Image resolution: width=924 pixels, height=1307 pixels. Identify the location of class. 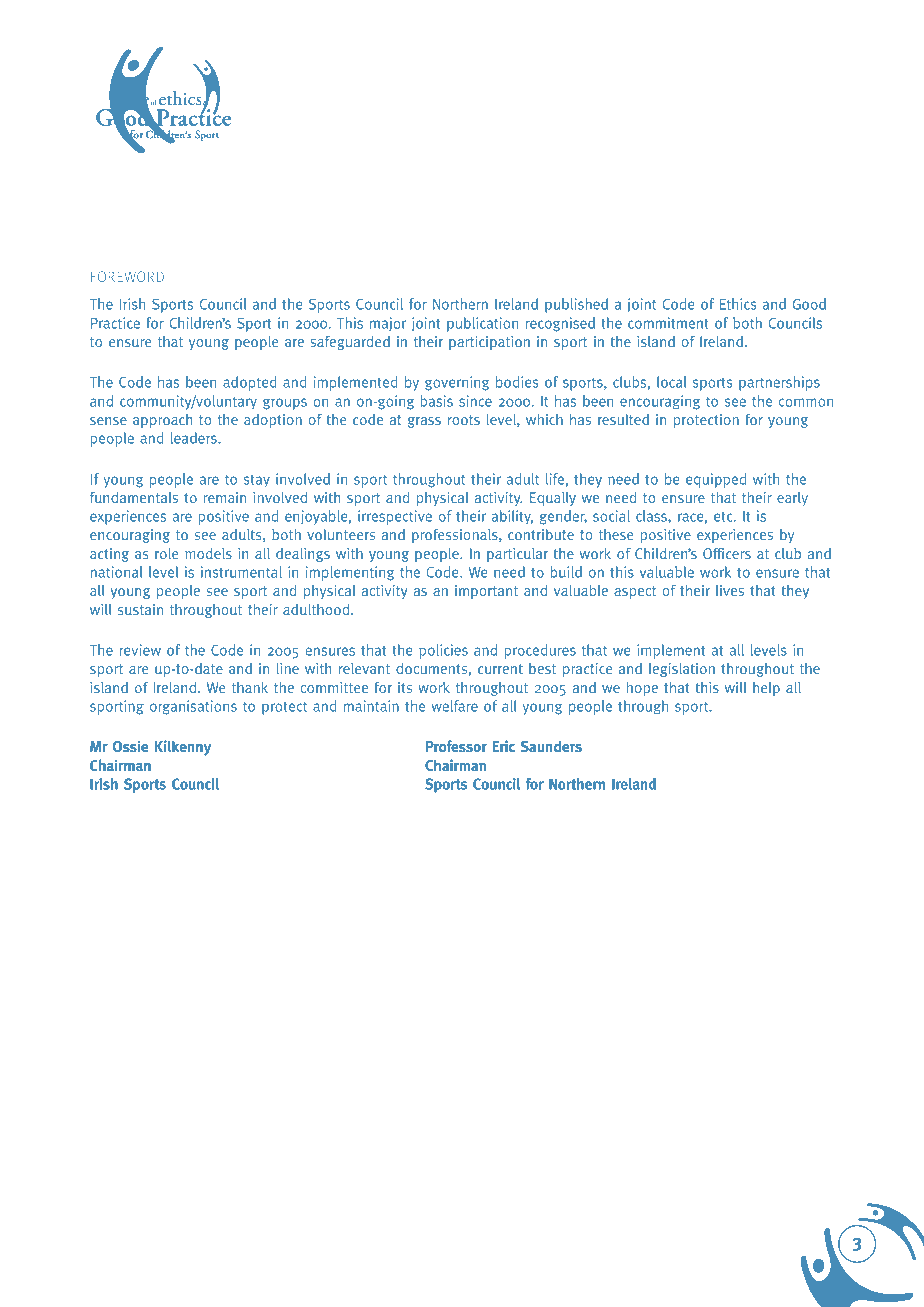
(652, 516).
